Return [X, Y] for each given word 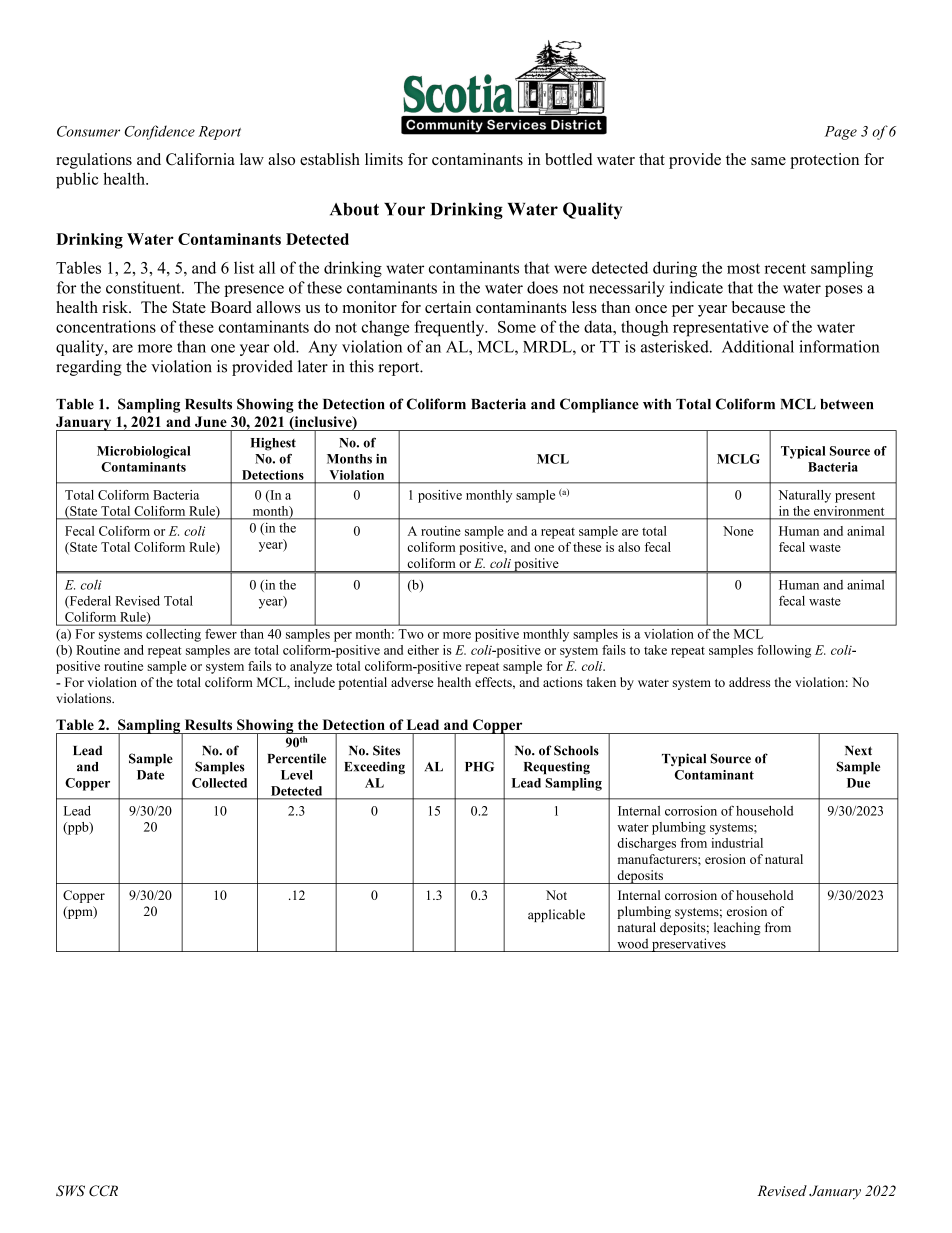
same [768, 161]
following [784, 651]
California [200, 159]
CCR [103, 1191]
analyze [311, 667]
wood [632, 943]
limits [384, 159]
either [423, 650]
